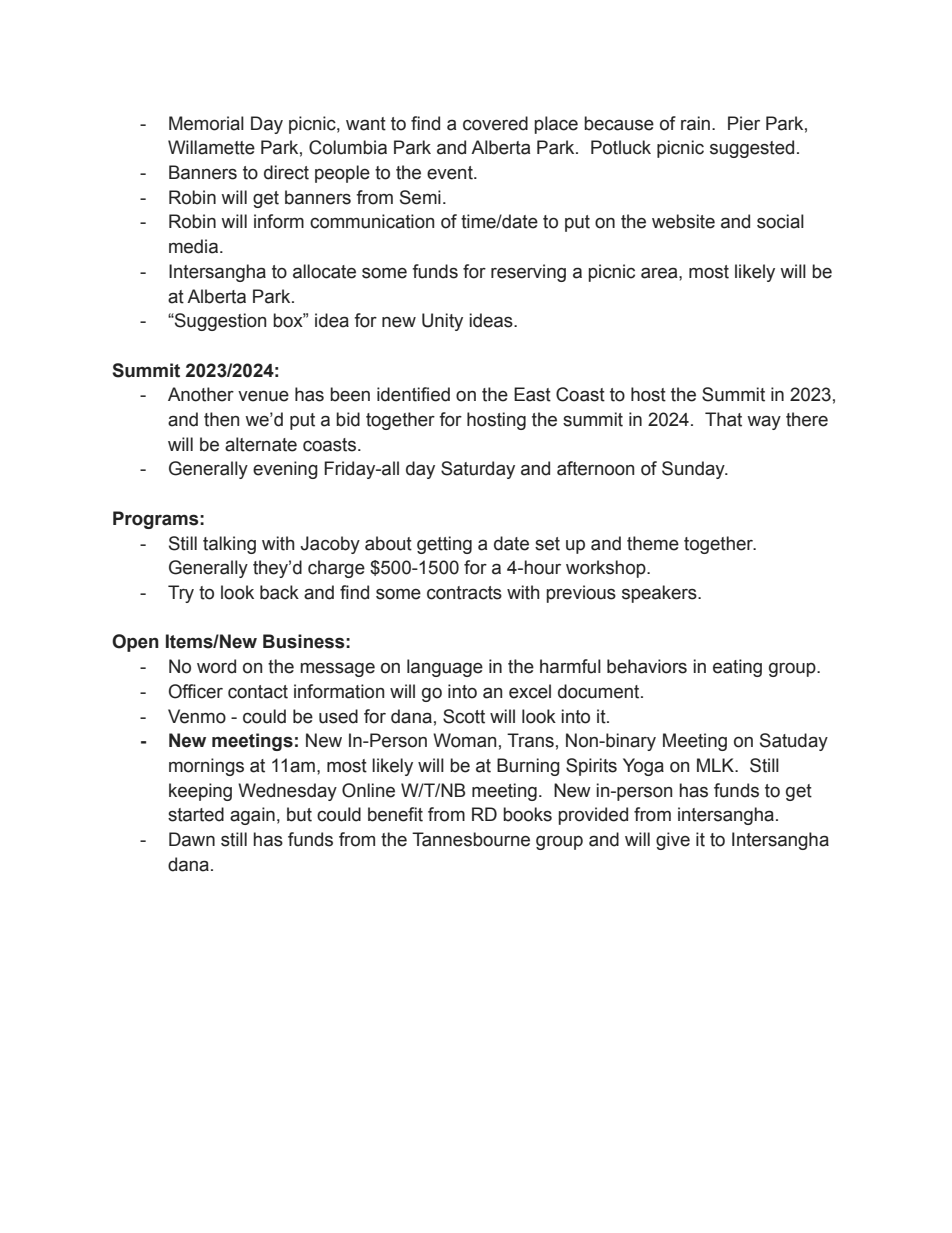 This document has width=952, height=1233. Describe the element at coordinates (229, 545) in the document. I see `talking` at that location.
